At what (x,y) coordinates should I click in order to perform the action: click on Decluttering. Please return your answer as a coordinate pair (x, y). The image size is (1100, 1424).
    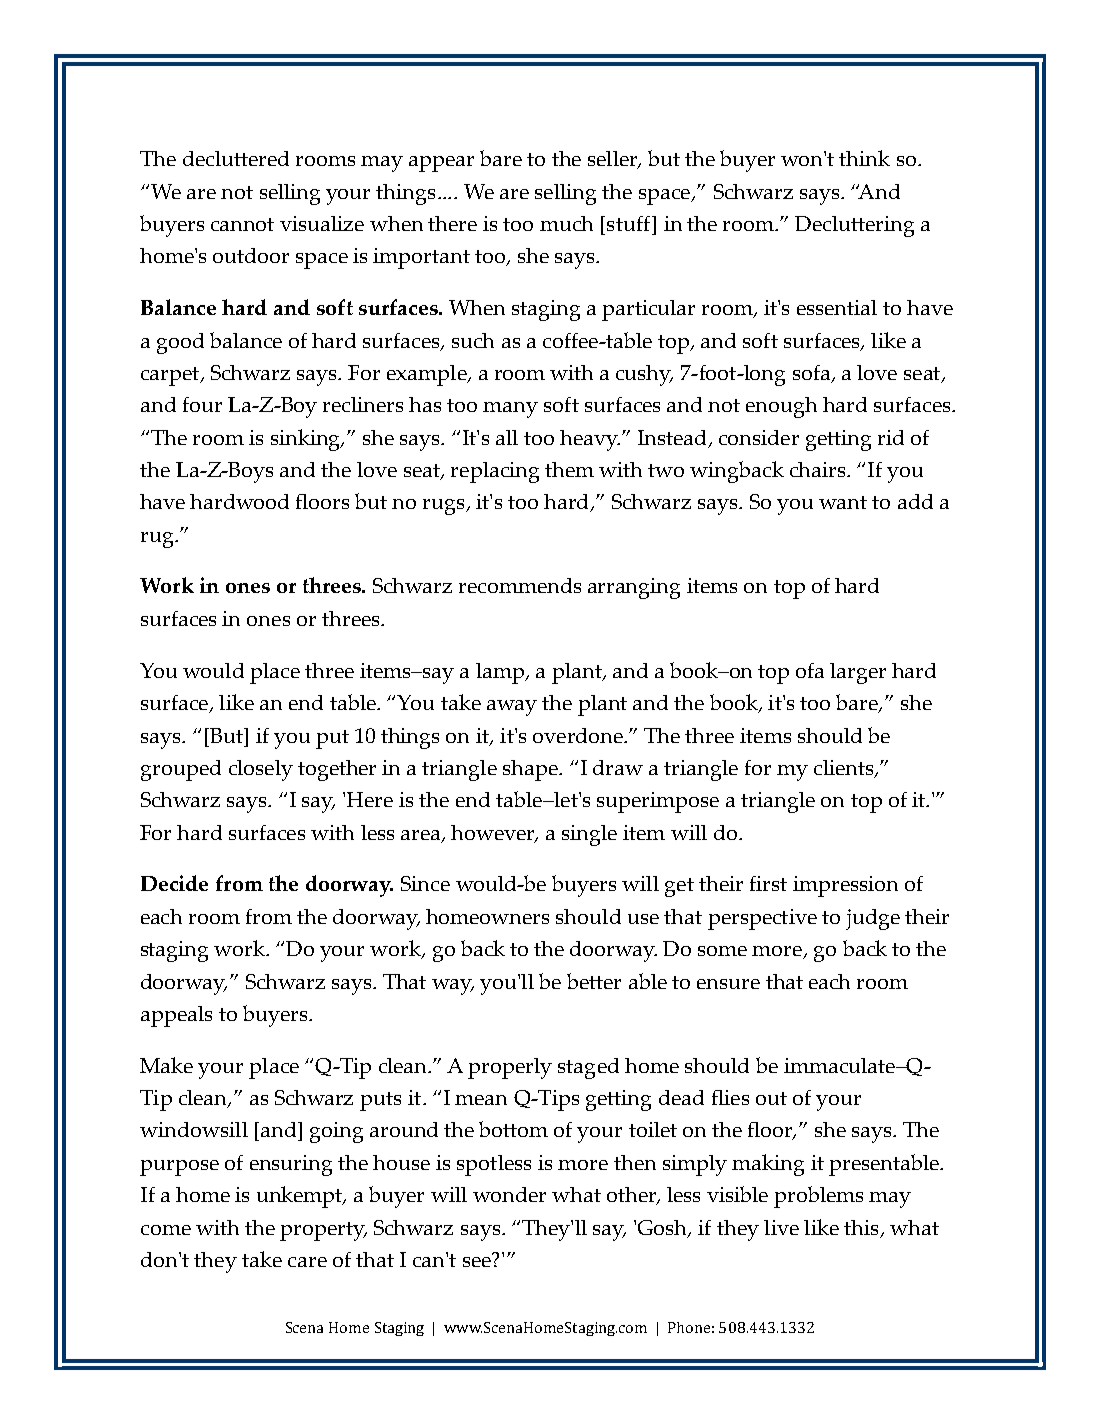
    Looking at the image, I should click on (854, 226).
